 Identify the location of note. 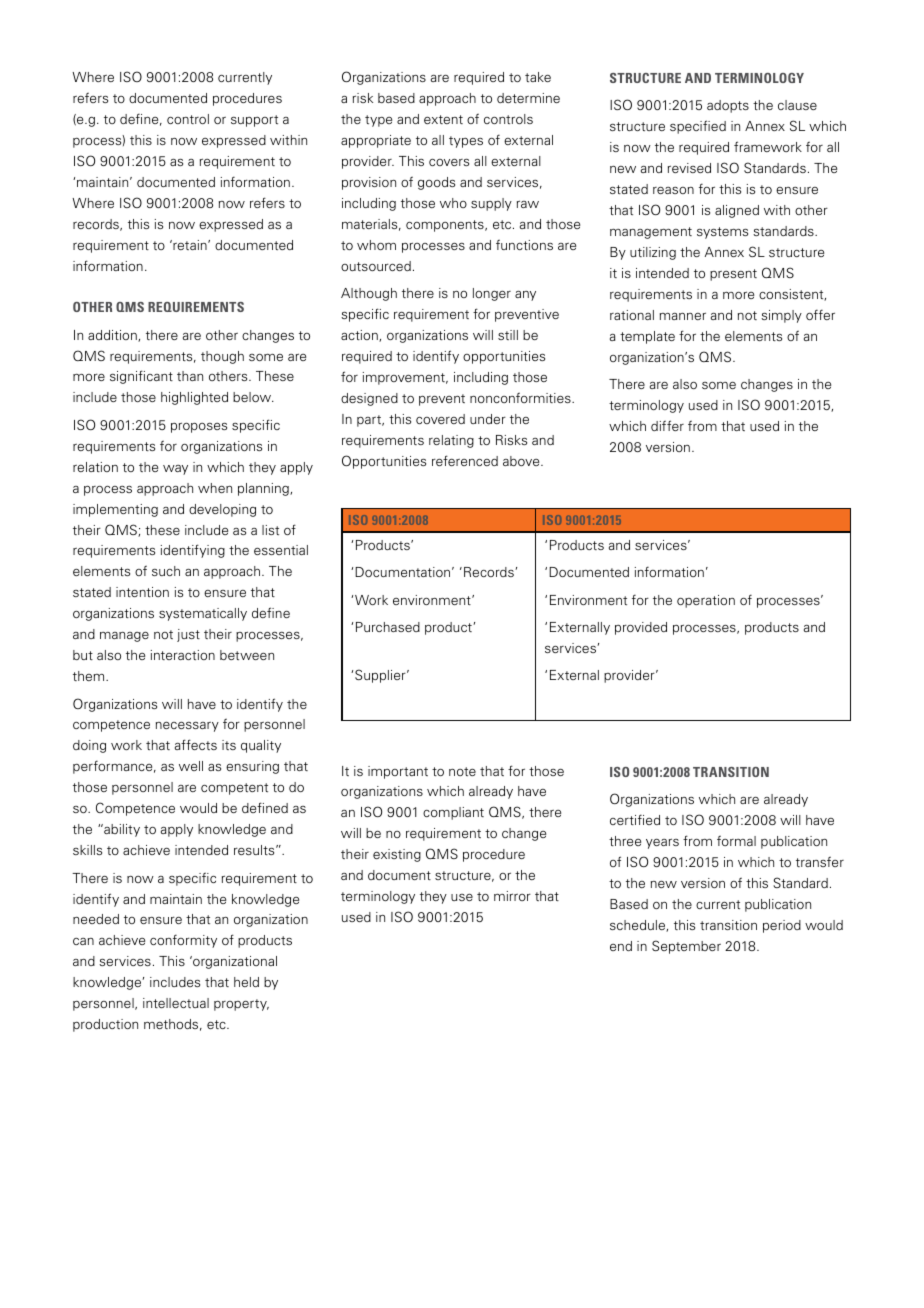
(462, 771).
